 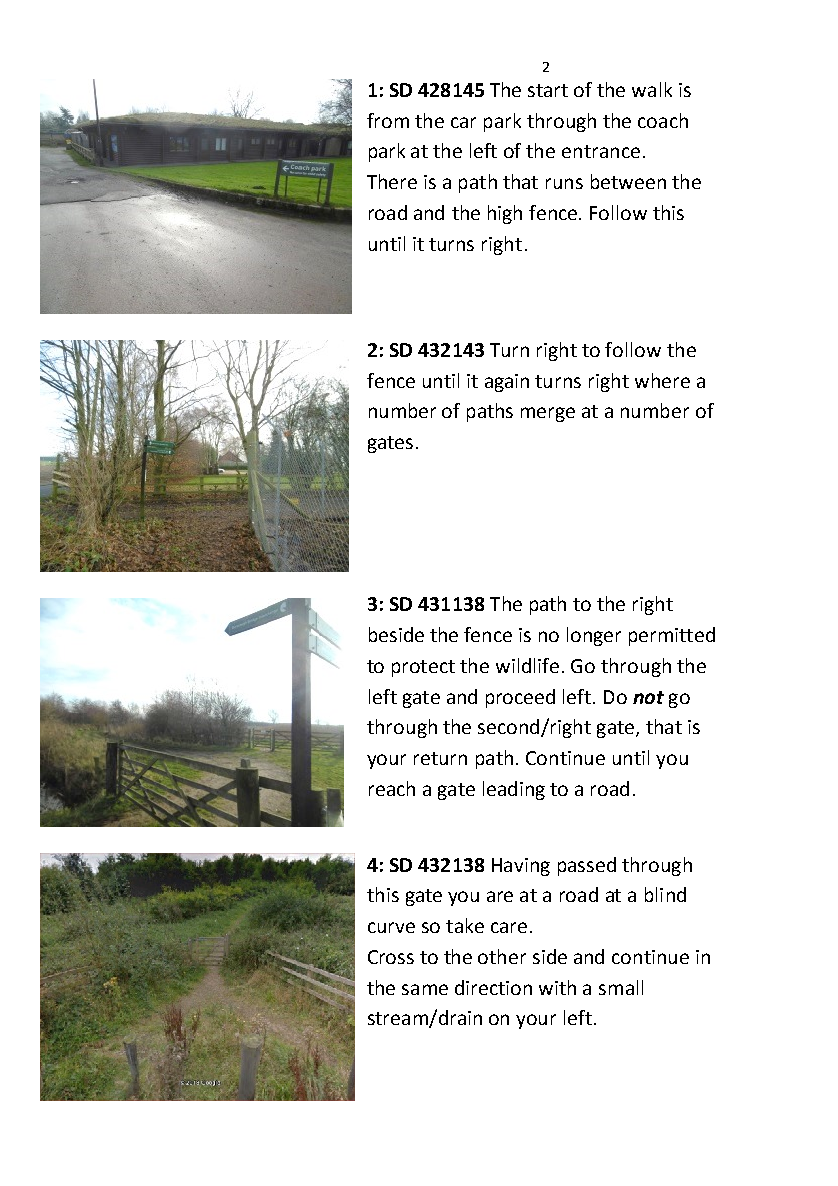 I want to click on from, so click(x=388, y=120).
